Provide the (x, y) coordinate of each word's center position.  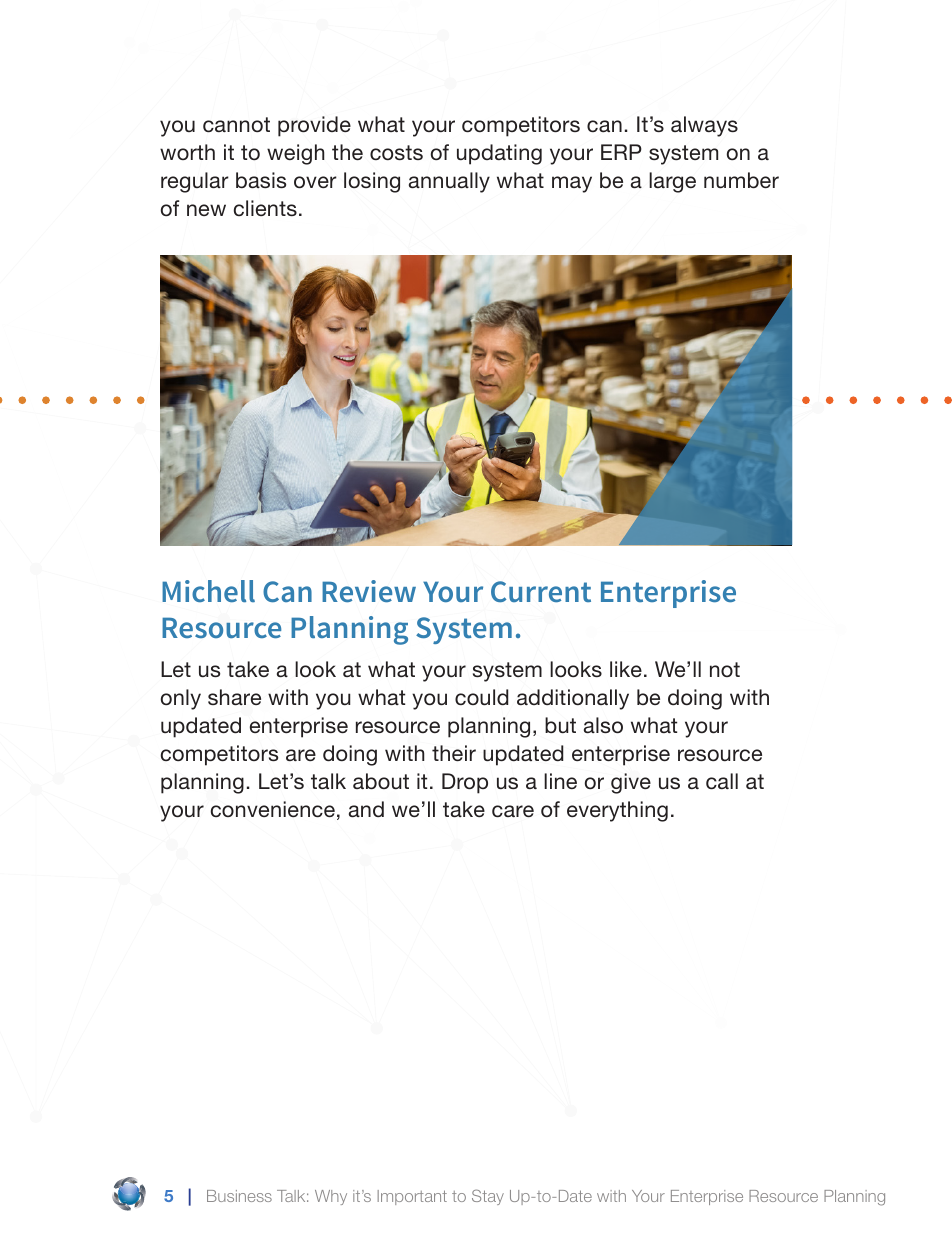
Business (239, 1196)
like (626, 669)
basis (261, 180)
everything (617, 811)
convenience (273, 809)
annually (449, 182)
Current (541, 591)
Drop (465, 783)
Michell (208, 591)
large (672, 182)
